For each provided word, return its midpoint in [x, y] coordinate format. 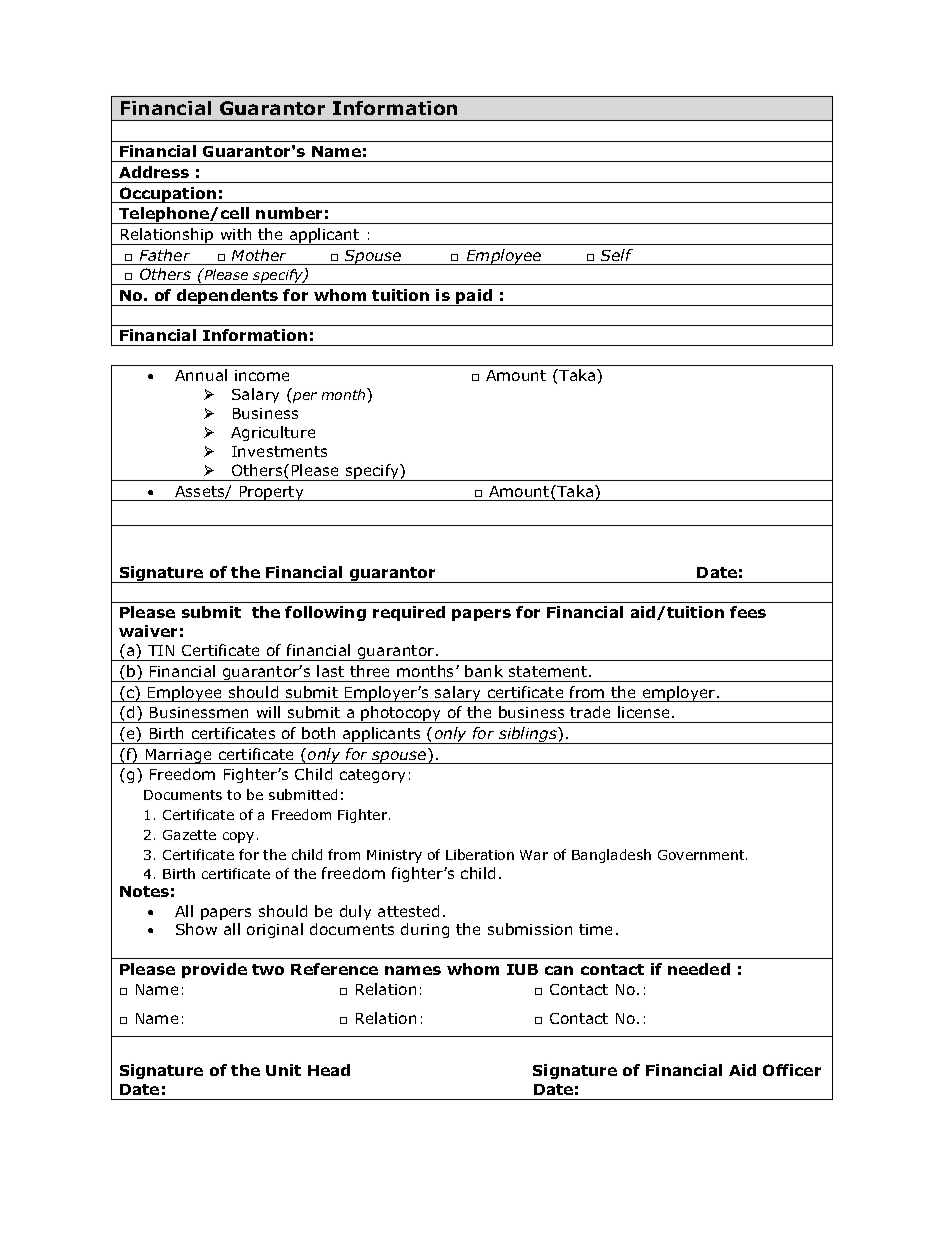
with [236, 234]
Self [617, 255]
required [409, 613]
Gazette [189, 835]
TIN [161, 650]
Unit [283, 1070]
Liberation [480, 854]
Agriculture [273, 433]
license [643, 712]
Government [702, 855]
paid [474, 297]
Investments [279, 451]
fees [748, 612]
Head [329, 1070]
